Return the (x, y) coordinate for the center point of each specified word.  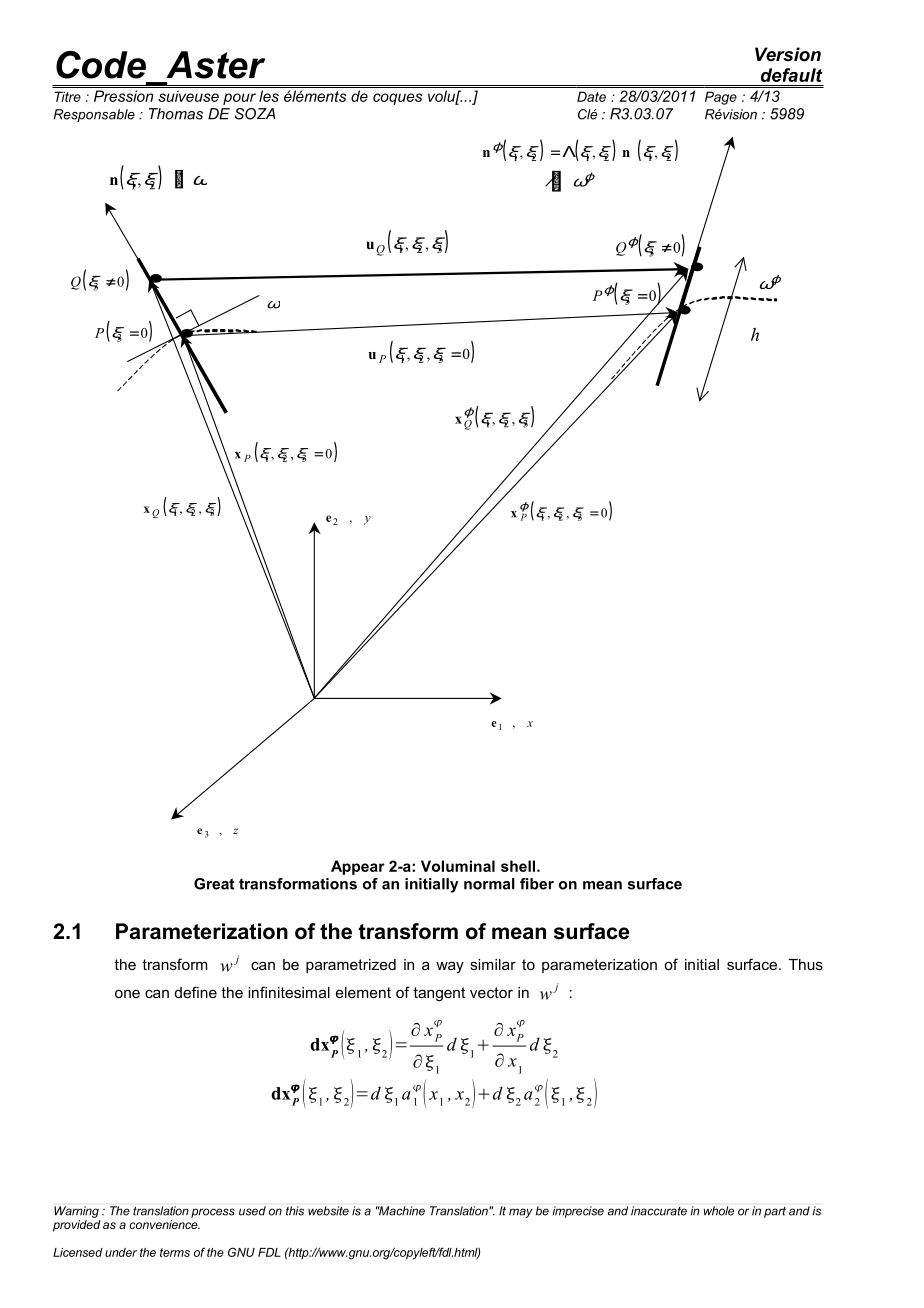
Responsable (94, 115)
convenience (164, 1224)
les (269, 96)
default (791, 75)
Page (721, 98)
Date (591, 96)
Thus (806, 964)
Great (214, 884)
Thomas (176, 114)
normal (489, 884)
